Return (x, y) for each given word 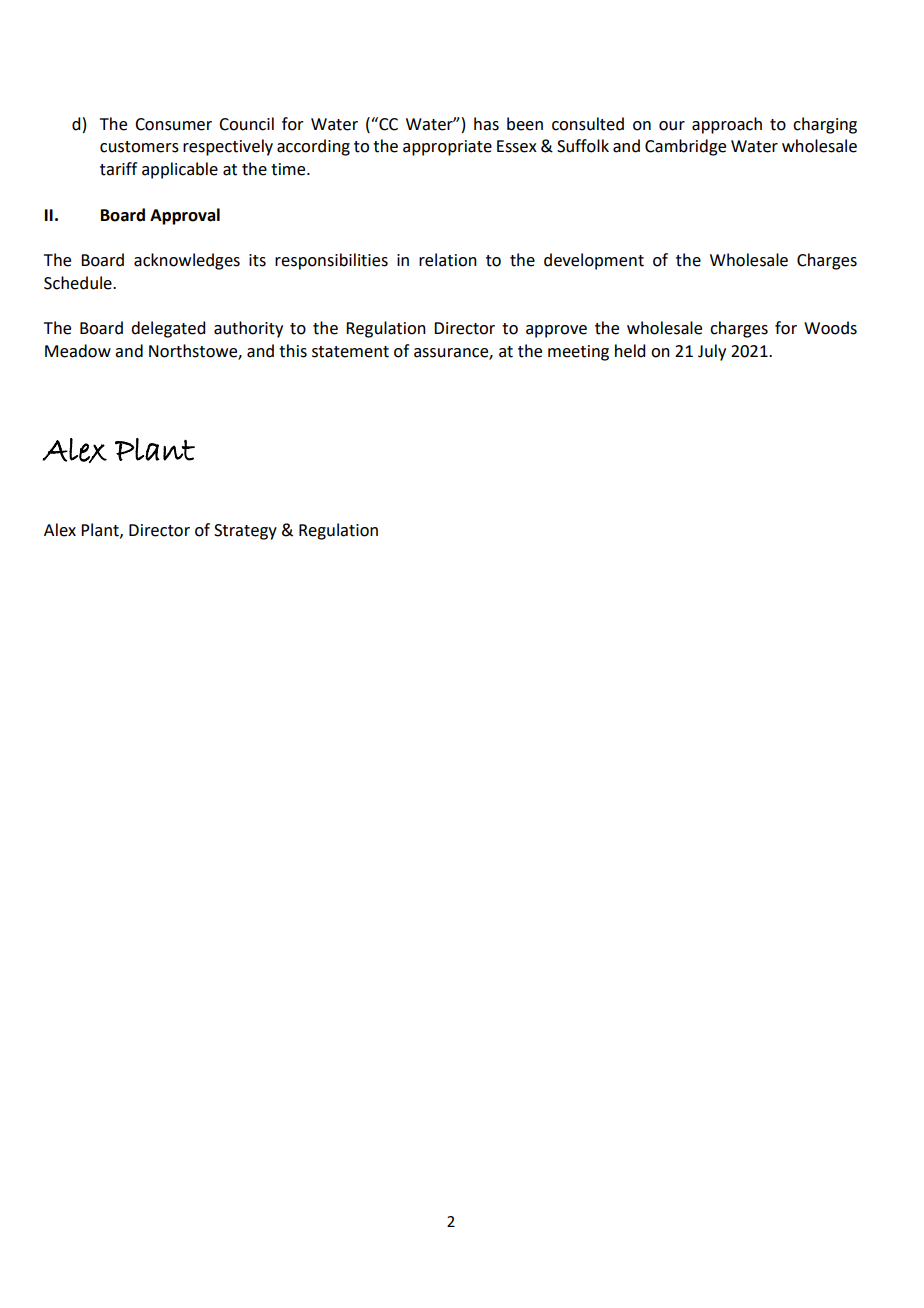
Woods (830, 328)
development (594, 261)
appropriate (447, 148)
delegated (168, 329)
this (293, 351)
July (712, 352)
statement (350, 352)
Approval (185, 216)
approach (727, 125)
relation (448, 260)
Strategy (245, 532)
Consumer (173, 124)
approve (556, 331)
